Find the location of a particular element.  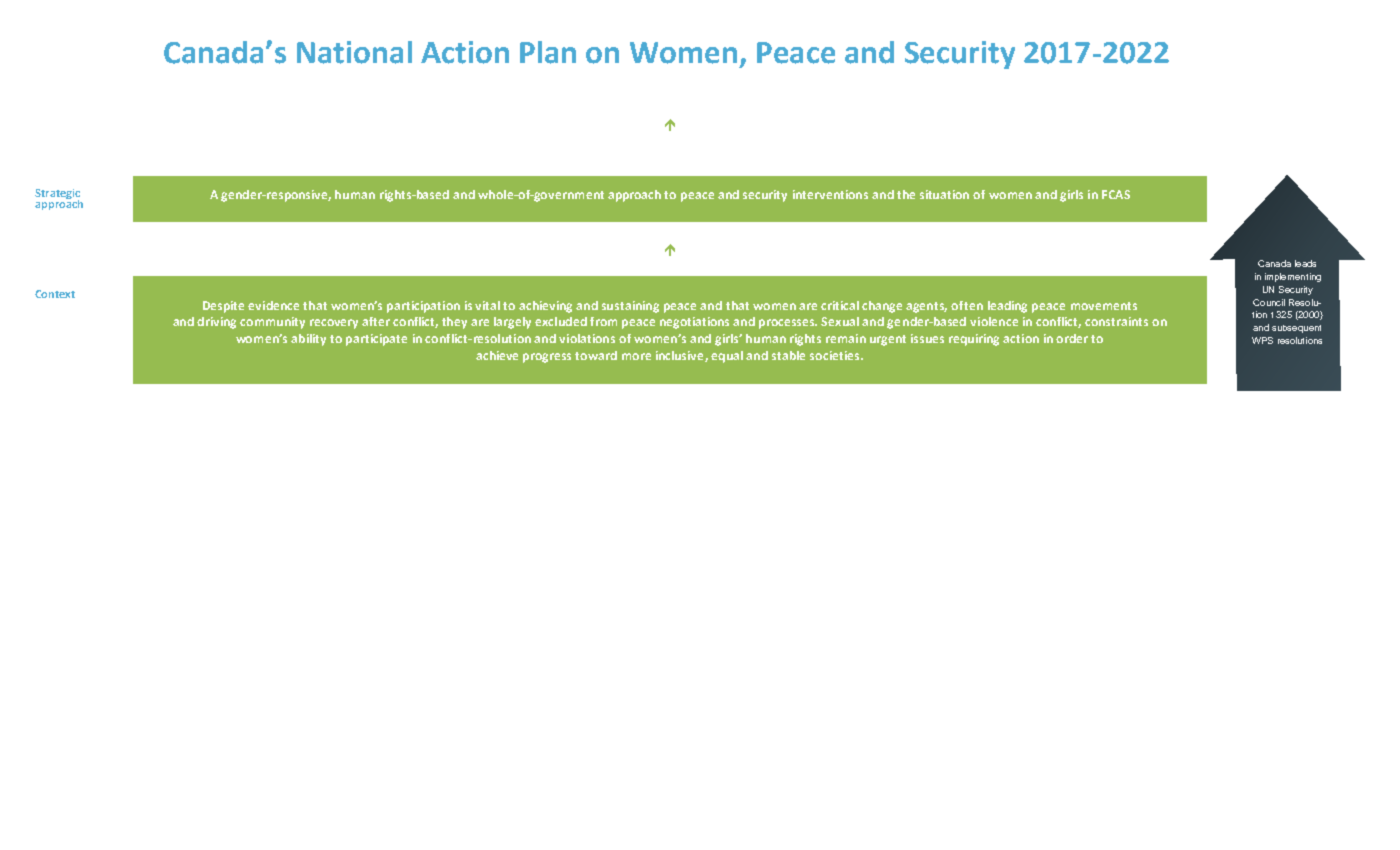

sustaining is located at coordinates (630, 307).
